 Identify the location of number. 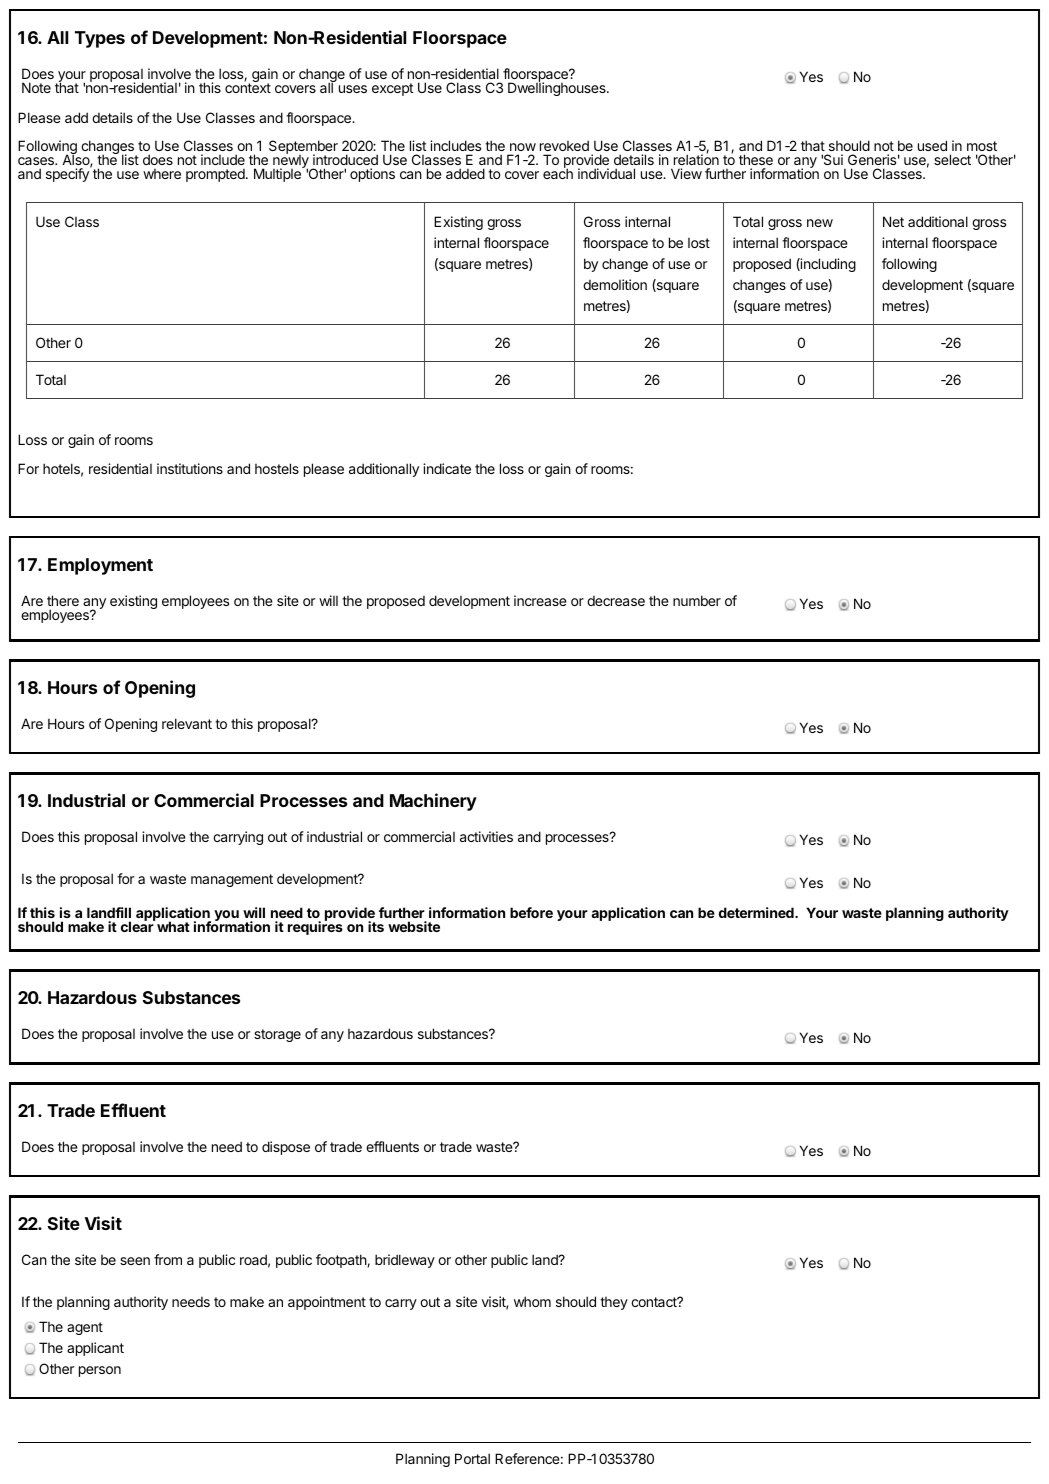
(697, 600).
